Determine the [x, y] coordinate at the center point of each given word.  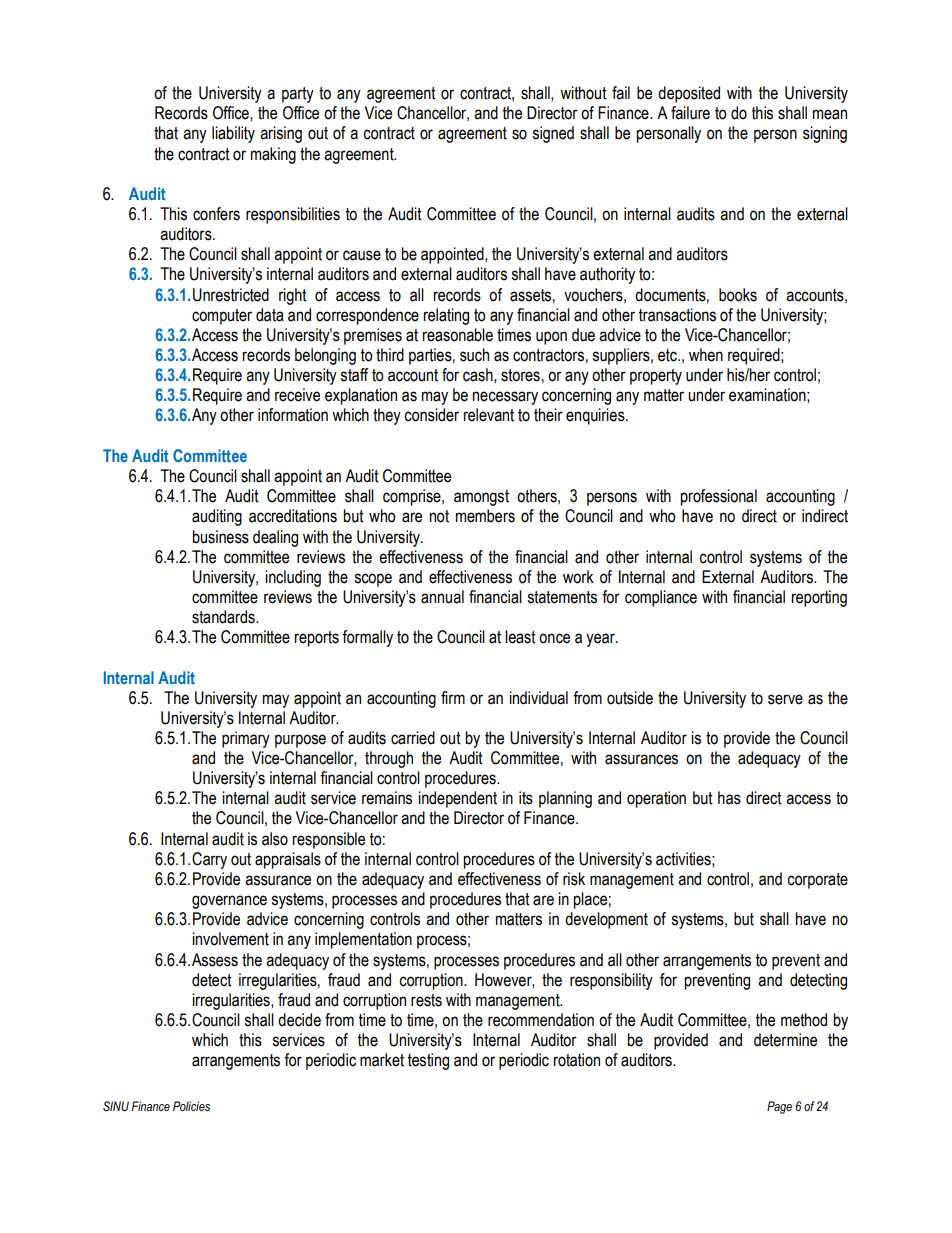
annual [442, 597]
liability [233, 134]
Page [779, 1107]
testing [428, 1061]
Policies [191, 1106]
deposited [689, 94]
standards [224, 617]
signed [553, 134]
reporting [819, 598]
